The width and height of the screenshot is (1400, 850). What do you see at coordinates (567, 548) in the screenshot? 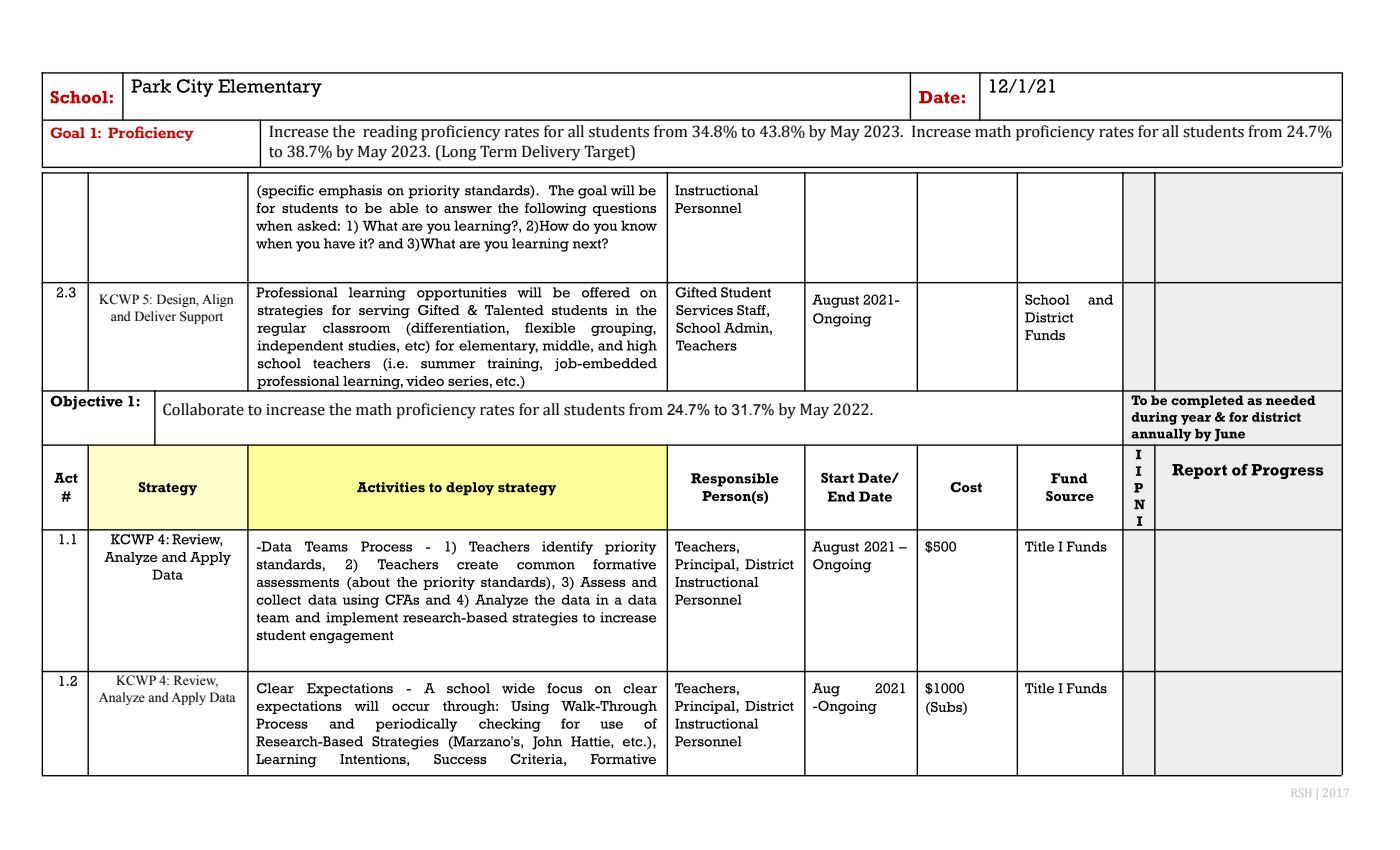
I see `identify` at bounding box center [567, 548].
